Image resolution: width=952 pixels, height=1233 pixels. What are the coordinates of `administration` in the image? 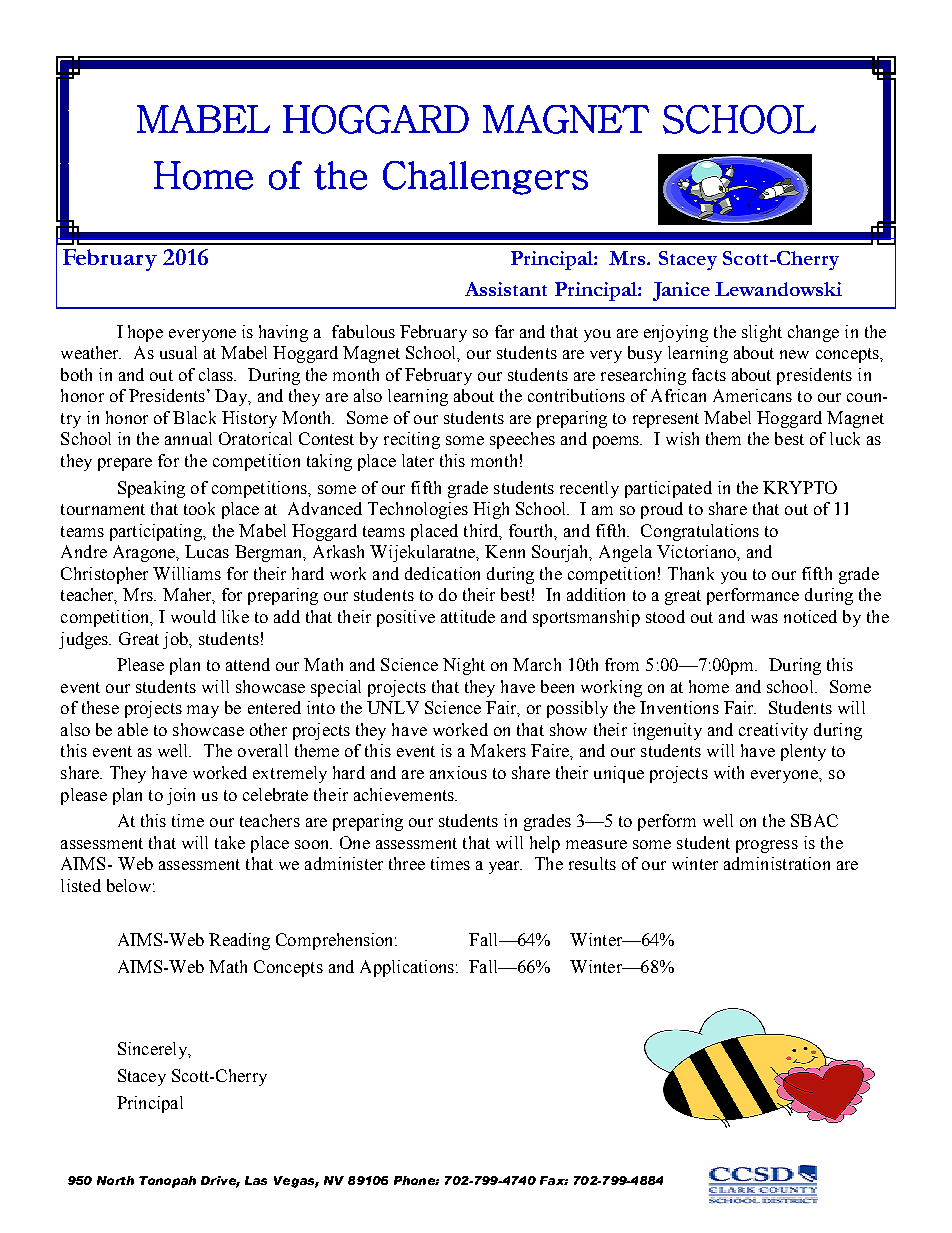 It's located at (777, 863).
